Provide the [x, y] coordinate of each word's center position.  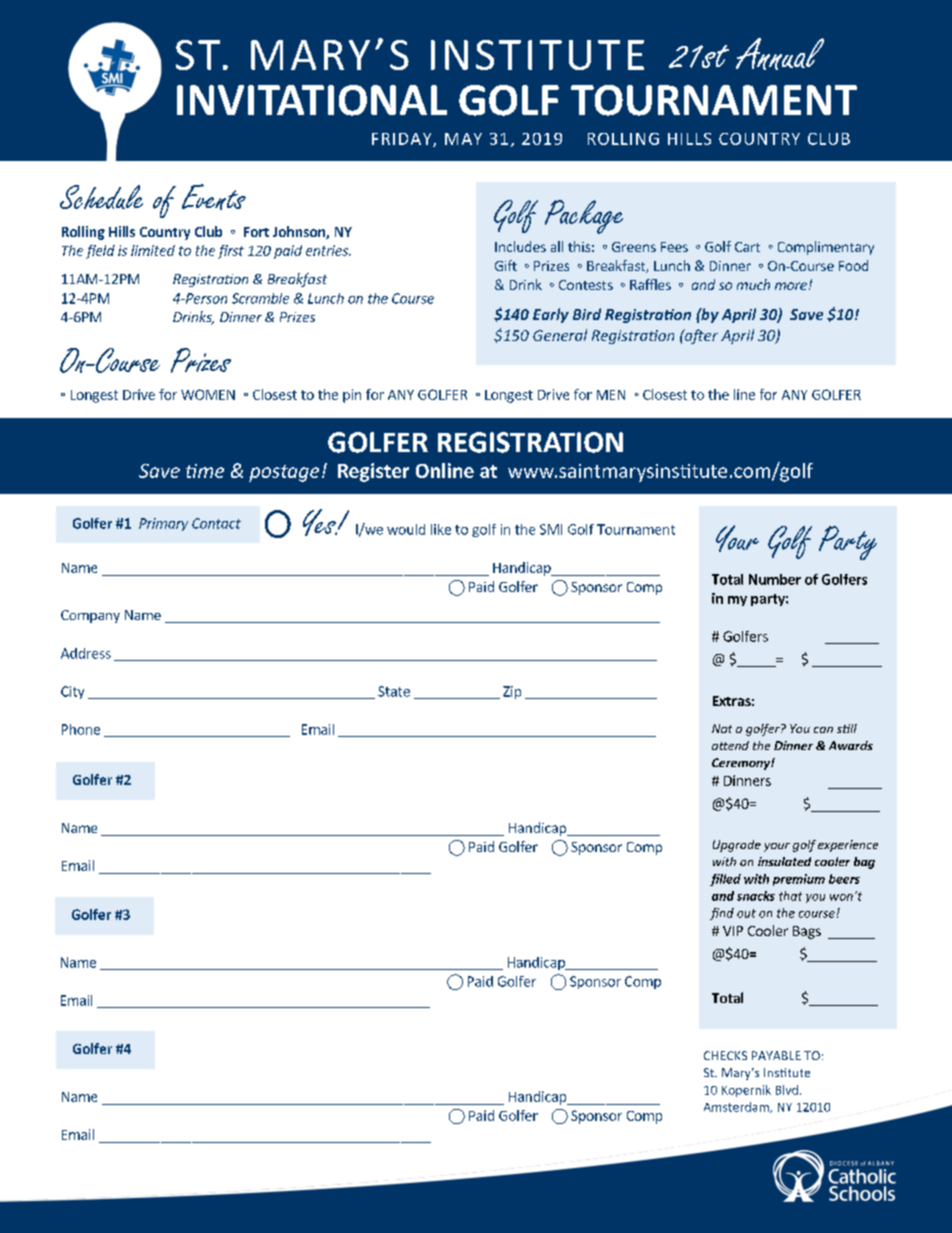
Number [775, 579]
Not [722, 728]
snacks [756, 896]
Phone [81, 729]
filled [725, 880]
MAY [463, 139]
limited [153, 250]
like [441, 529]
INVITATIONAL [312, 100]
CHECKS [725, 1055]
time [205, 471]
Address [86, 653]
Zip [512, 692]
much [753, 284]
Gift [506, 265]
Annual [780, 54]
